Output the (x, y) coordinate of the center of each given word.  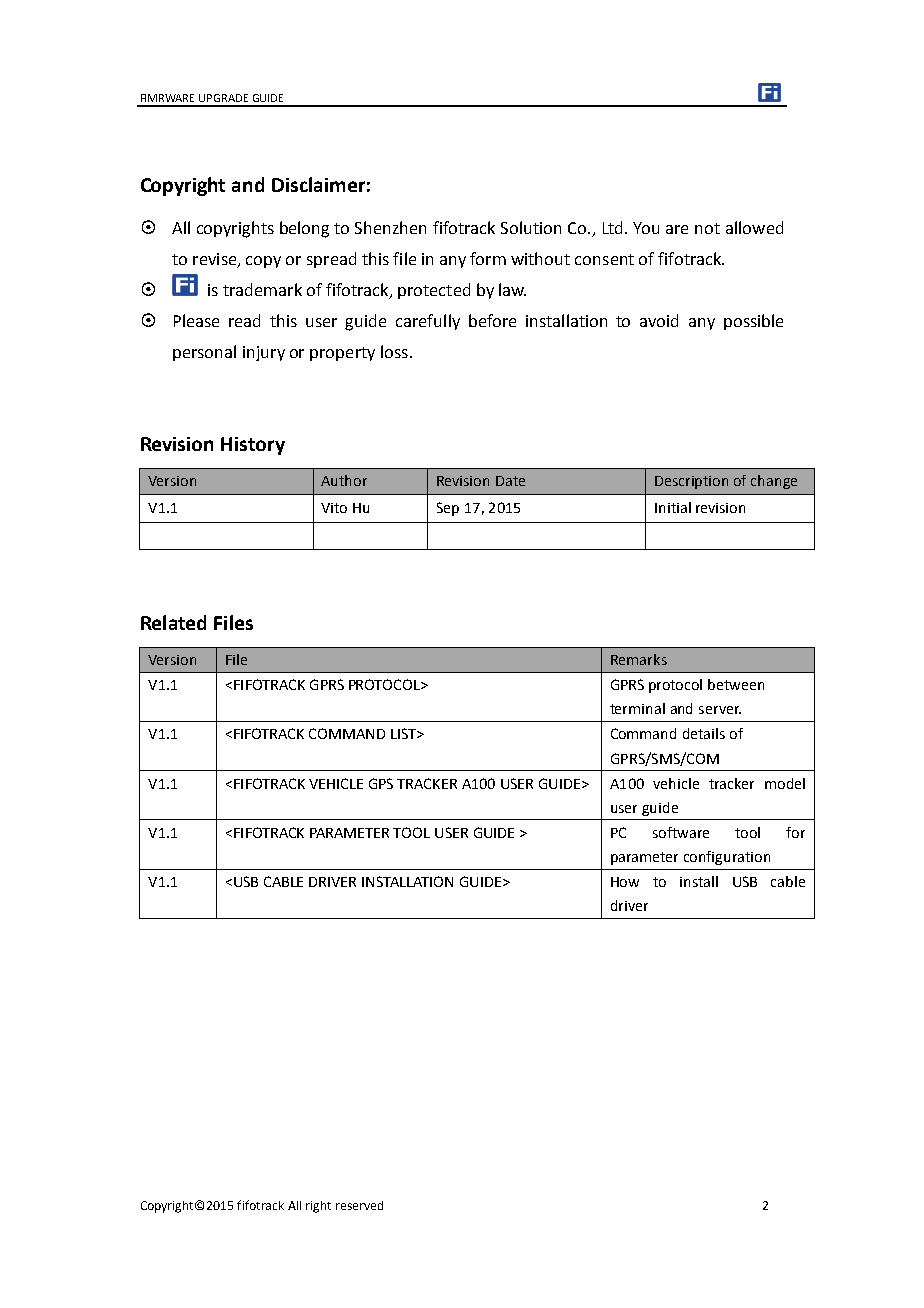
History (253, 446)
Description (691, 482)
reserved (359, 1205)
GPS (381, 783)
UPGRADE (223, 98)
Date (510, 481)
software (681, 832)
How (625, 882)
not (707, 228)
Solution (531, 227)
